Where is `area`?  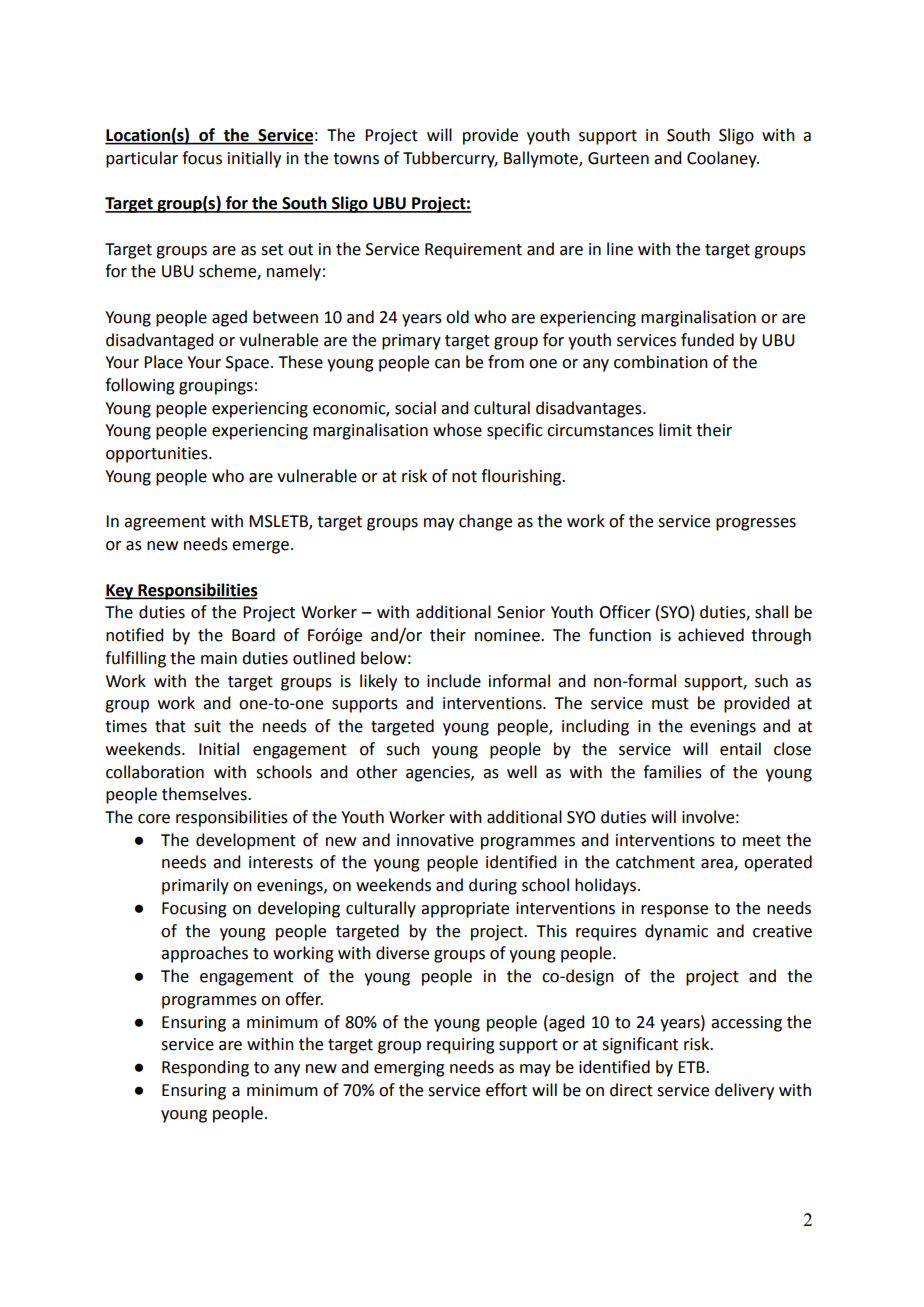
area is located at coordinates (718, 865).
